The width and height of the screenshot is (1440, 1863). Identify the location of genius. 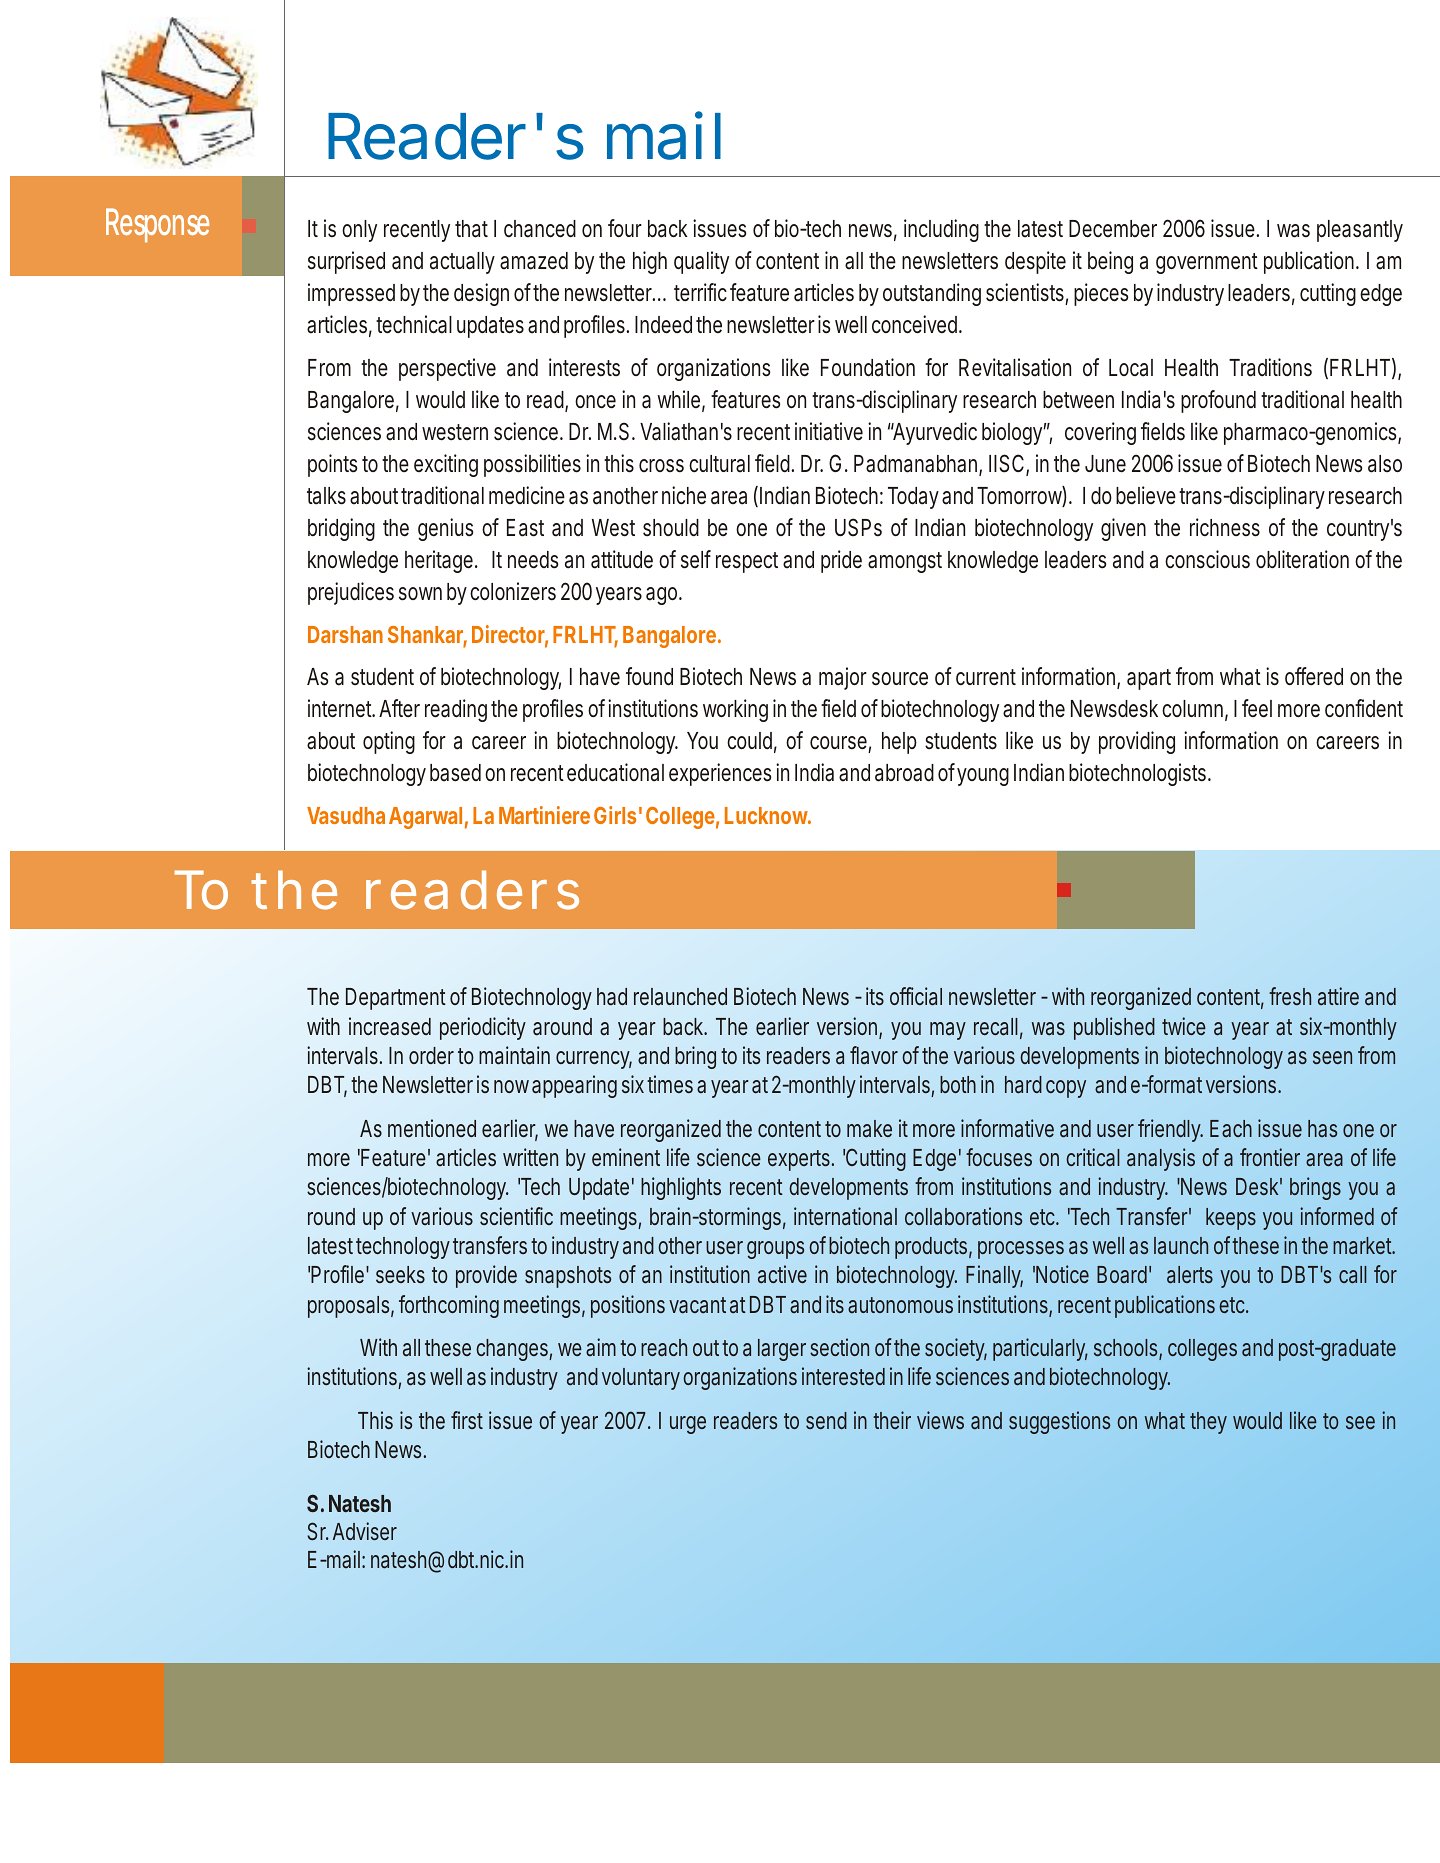
(446, 529).
